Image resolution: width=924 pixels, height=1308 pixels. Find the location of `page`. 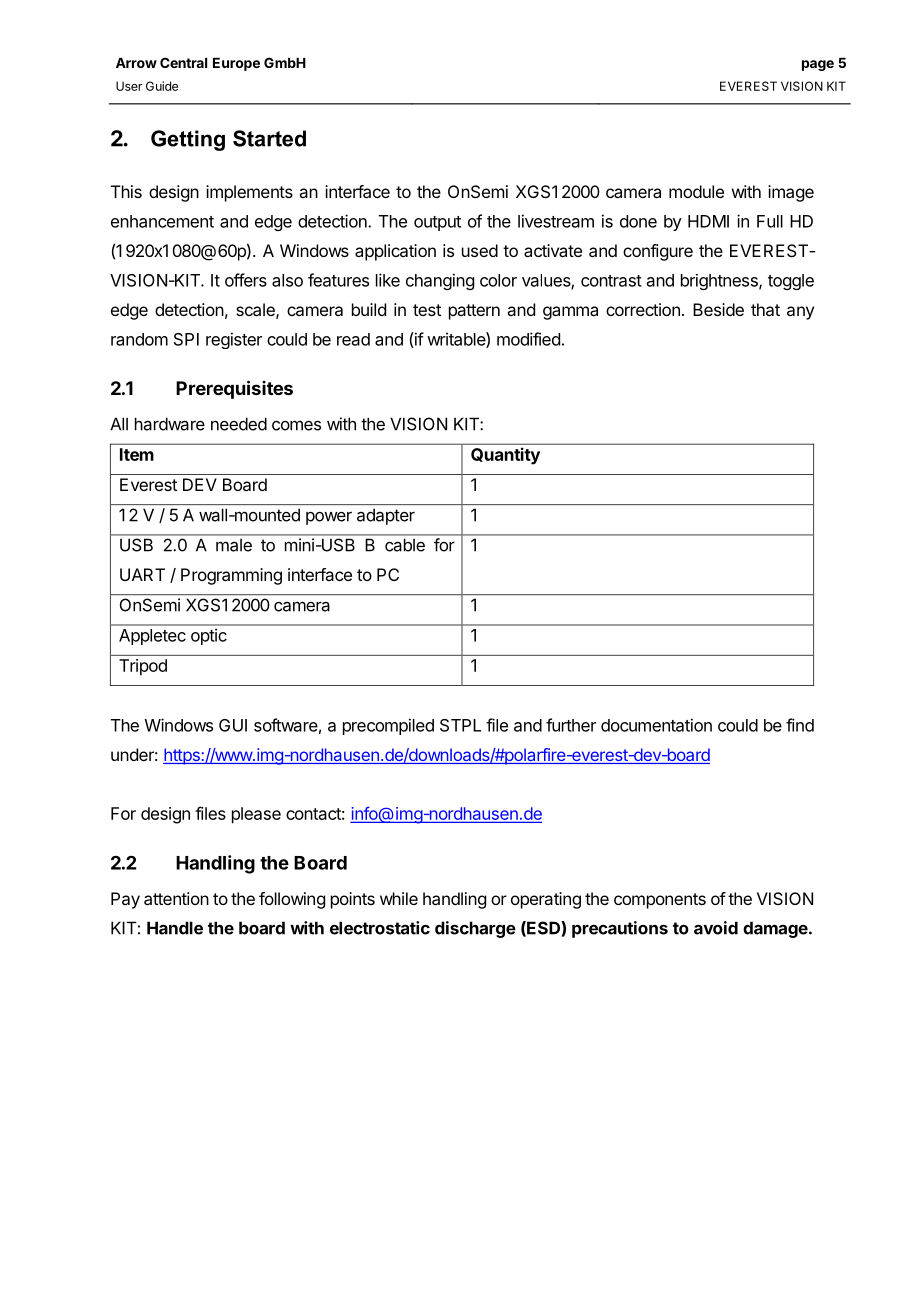

page is located at coordinates (818, 65).
